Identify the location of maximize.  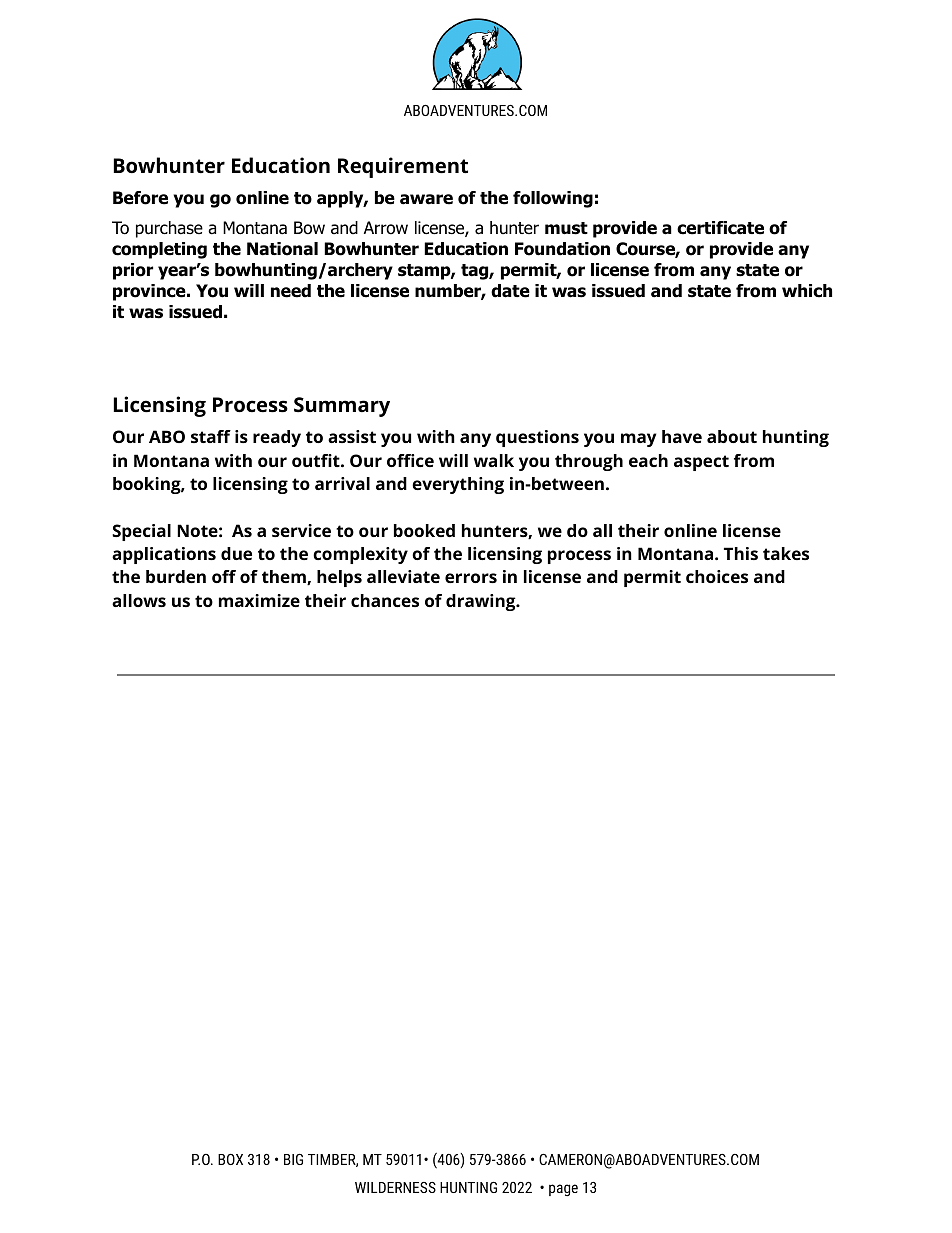
(259, 600).
